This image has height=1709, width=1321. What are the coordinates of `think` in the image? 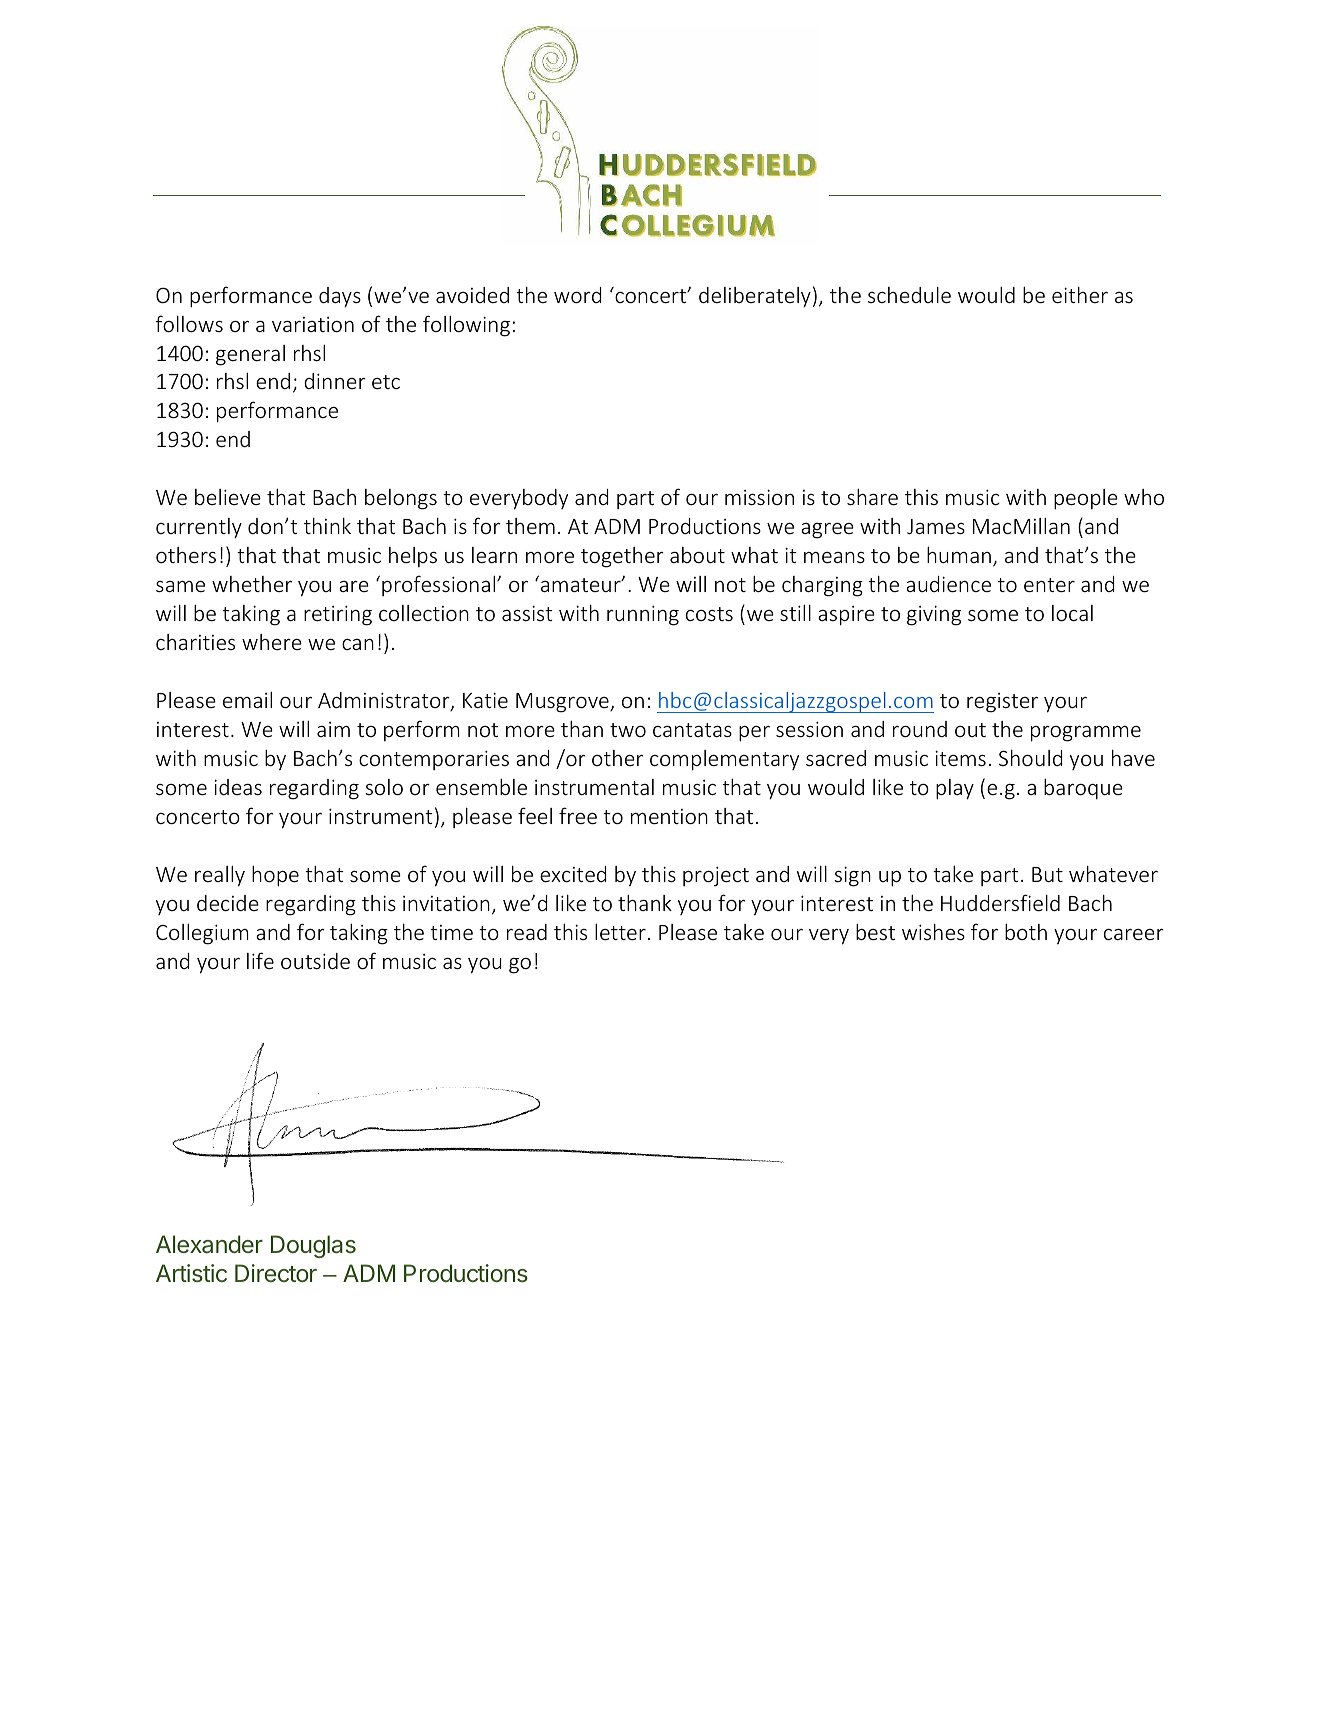 It's located at (327, 526).
